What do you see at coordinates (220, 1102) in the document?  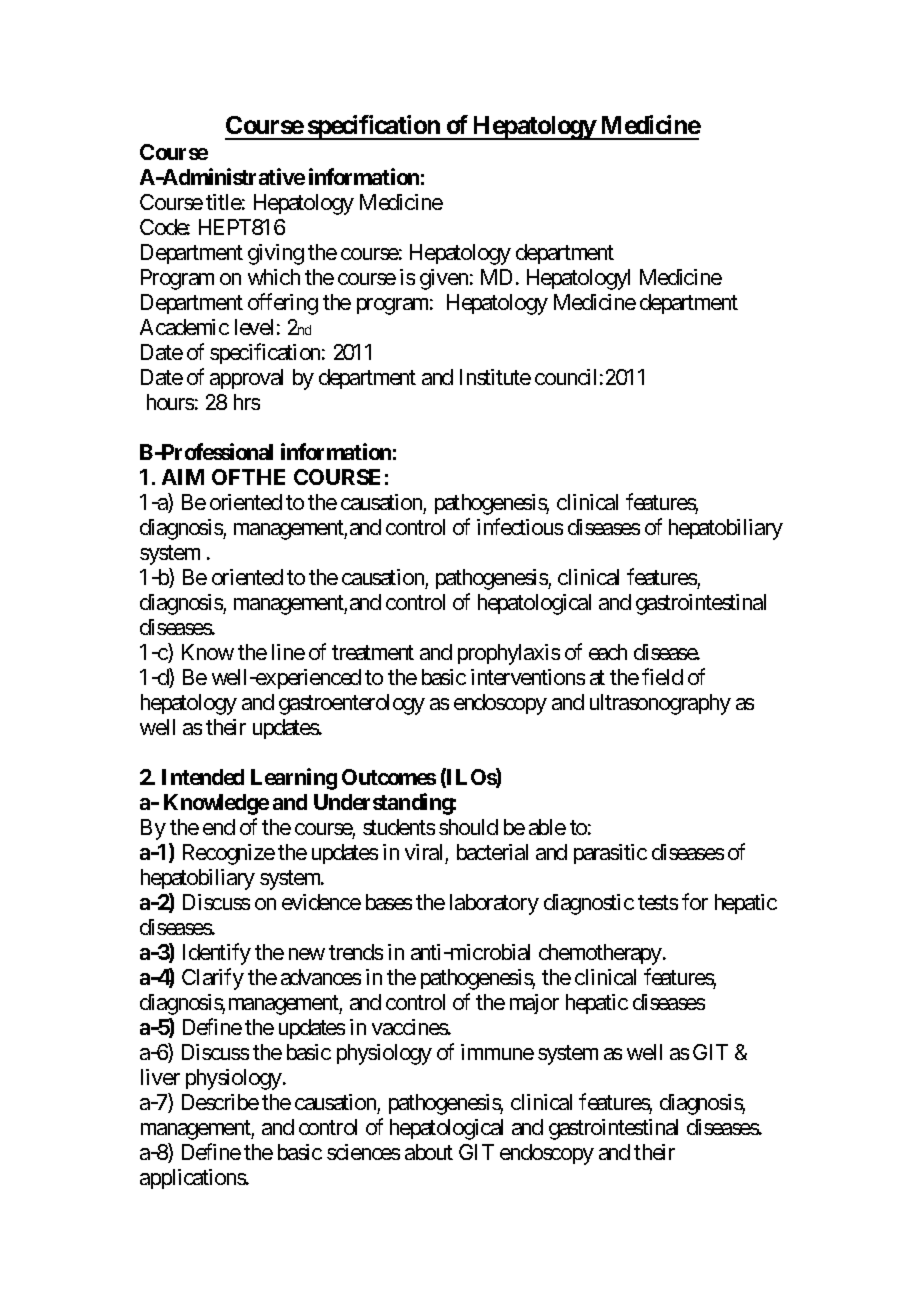 I see `Describe` at bounding box center [220, 1102].
